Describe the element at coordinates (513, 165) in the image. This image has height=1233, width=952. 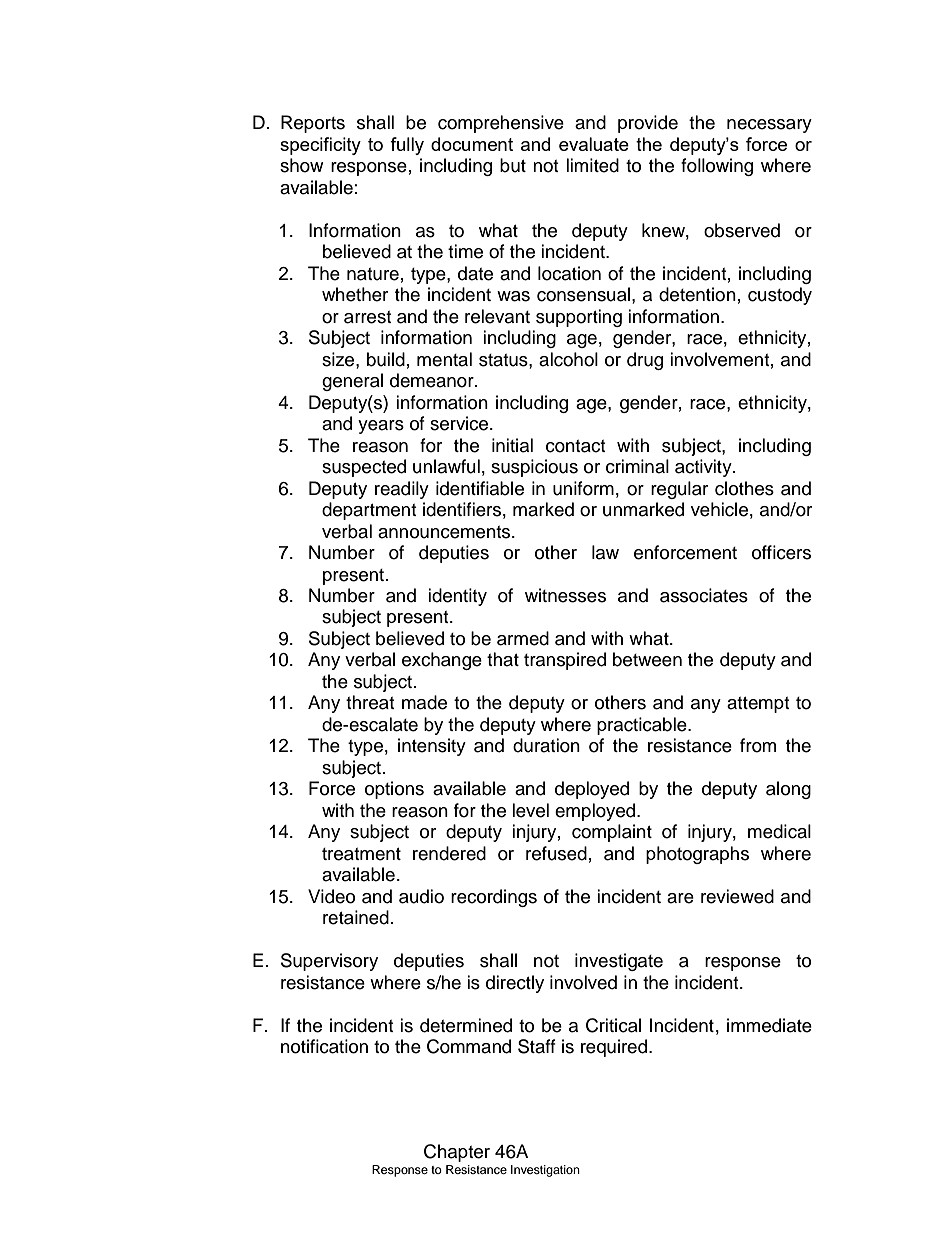
I see `but` at that location.
